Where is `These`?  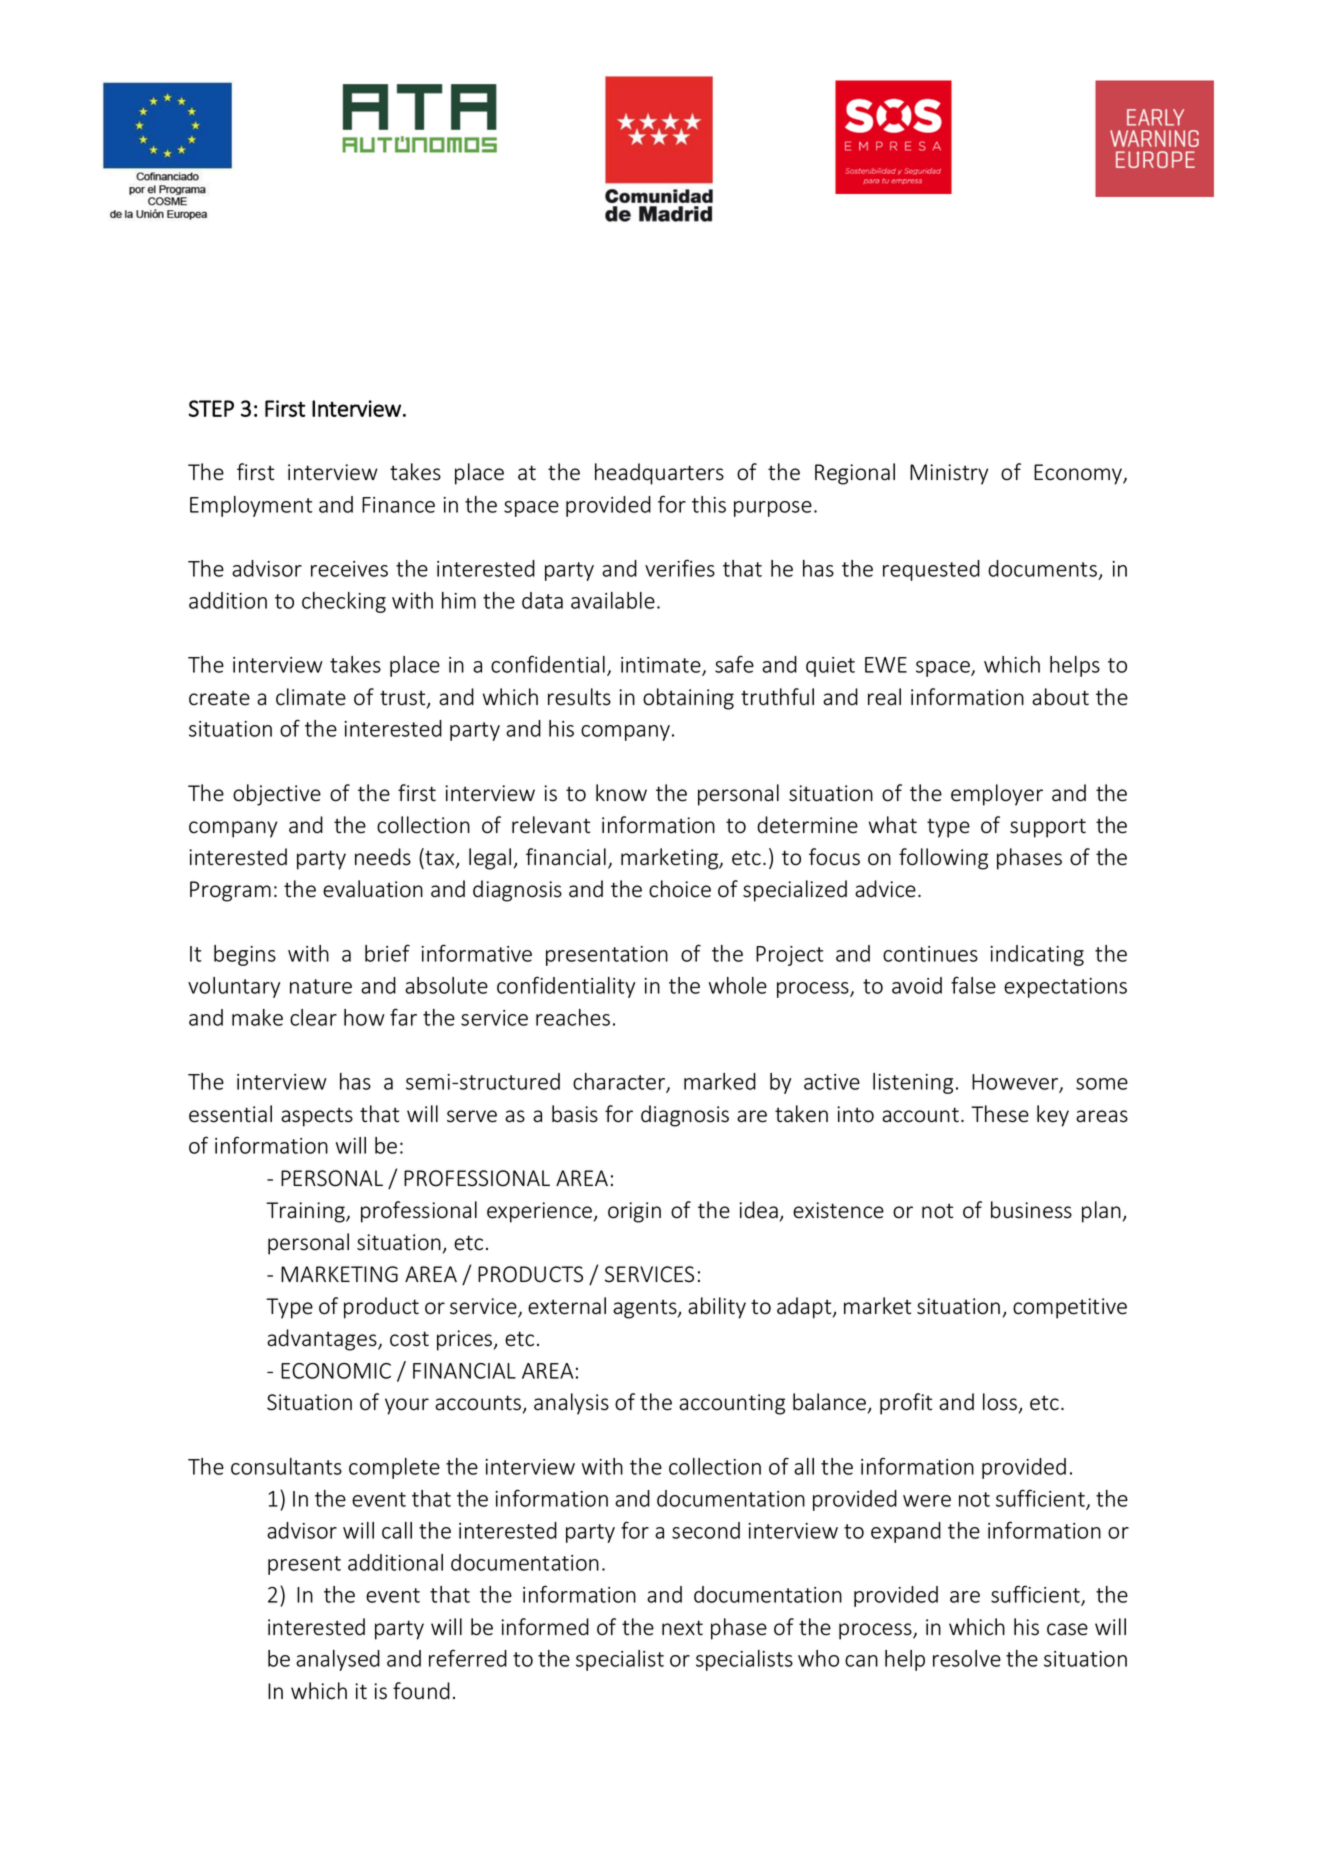
These is located at coordinates (1000, 1114).
